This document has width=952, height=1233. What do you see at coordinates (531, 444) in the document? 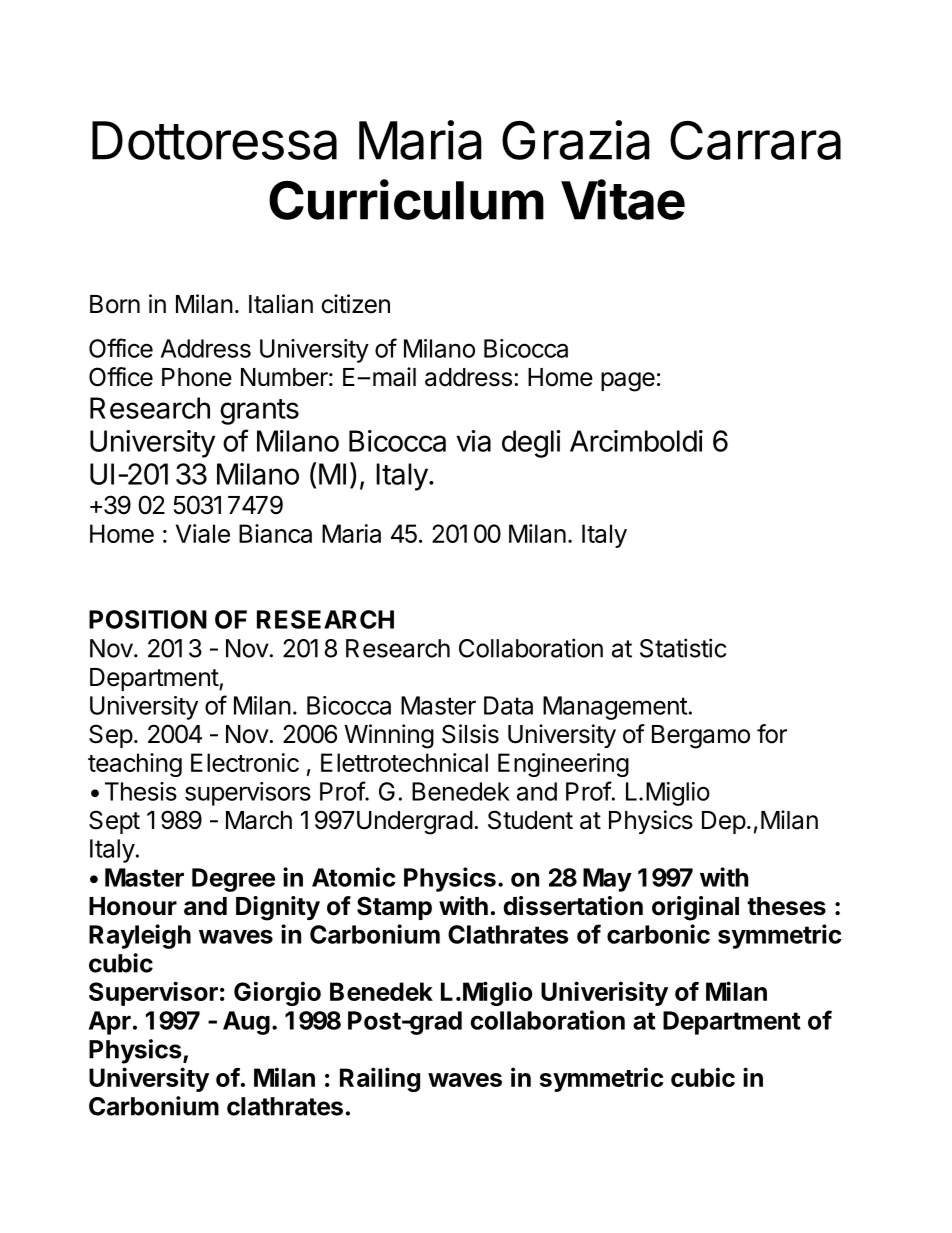
I see `degli` at bounding box center [531, 444].
